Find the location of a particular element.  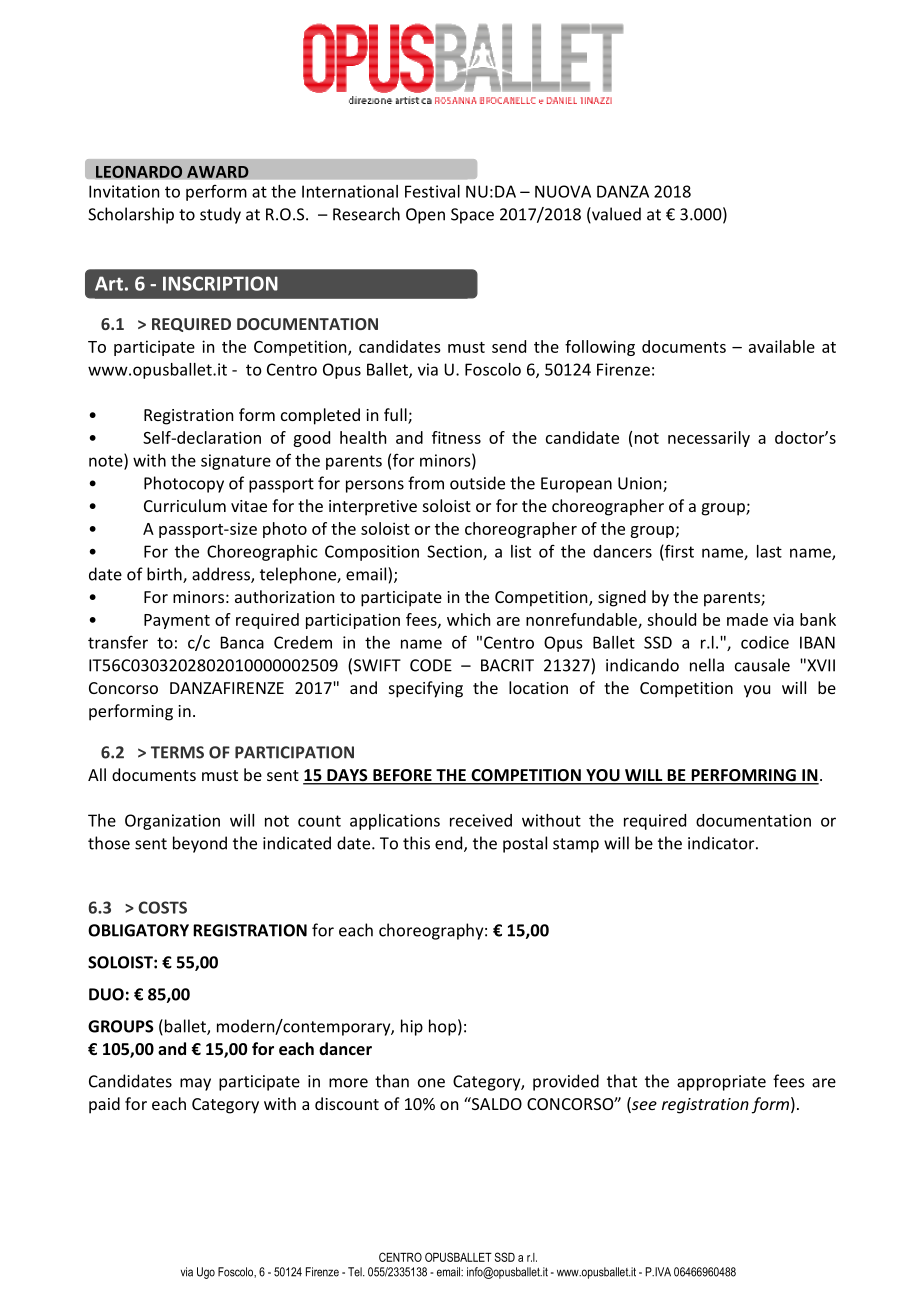

may is located at coordinates (195, 1084).
